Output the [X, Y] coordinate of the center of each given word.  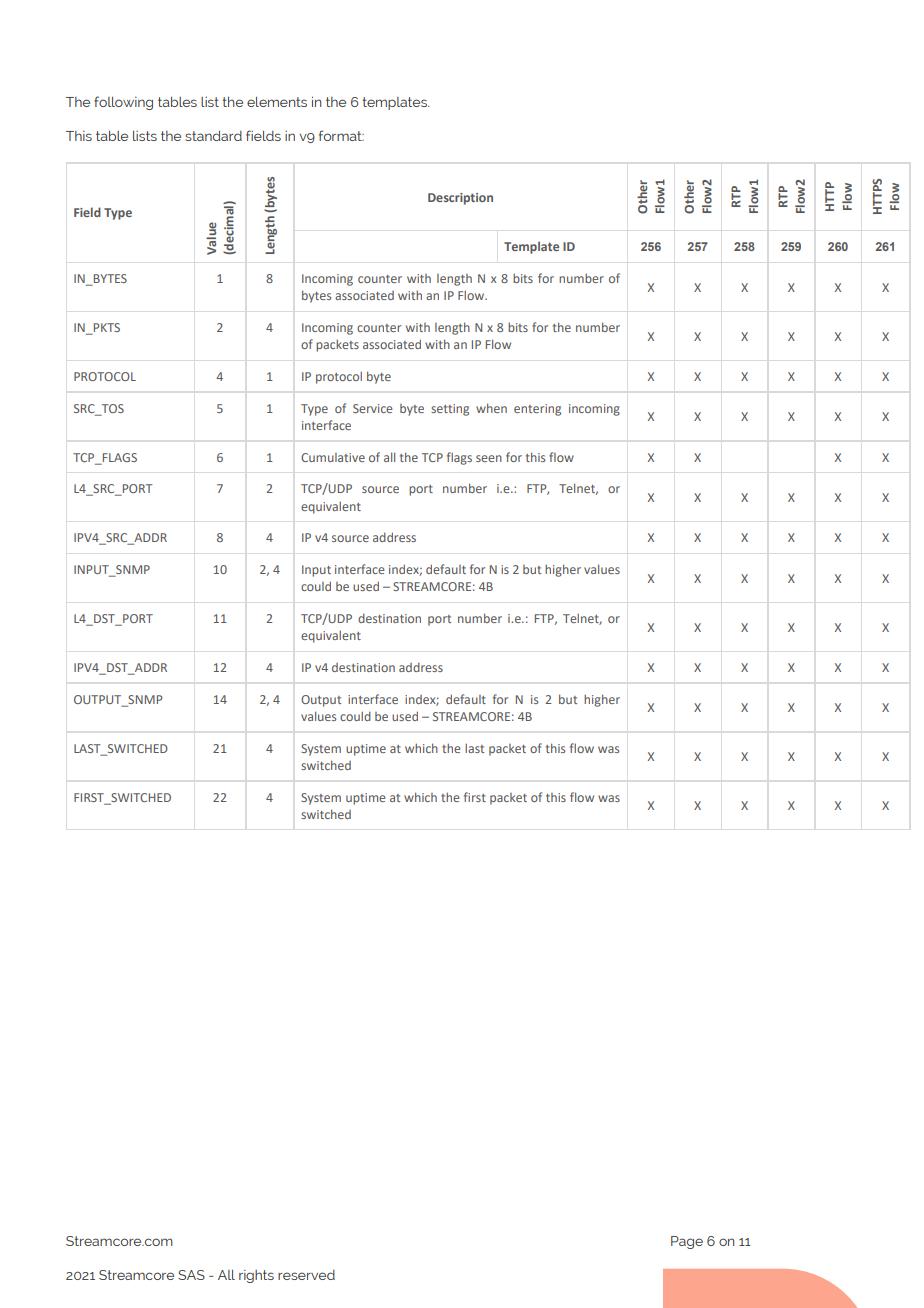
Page [687, 1242]
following [123, 103]
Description [460, 199]
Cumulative [333, 457]
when [491, 408]
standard [213, 136]
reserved [306, 1275]
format [341, 135]
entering [537, 410]
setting [450, 410]
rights [256, 1276]
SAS [191, 1275]
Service [372, 408]
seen [489, 458]
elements [277, 102]
